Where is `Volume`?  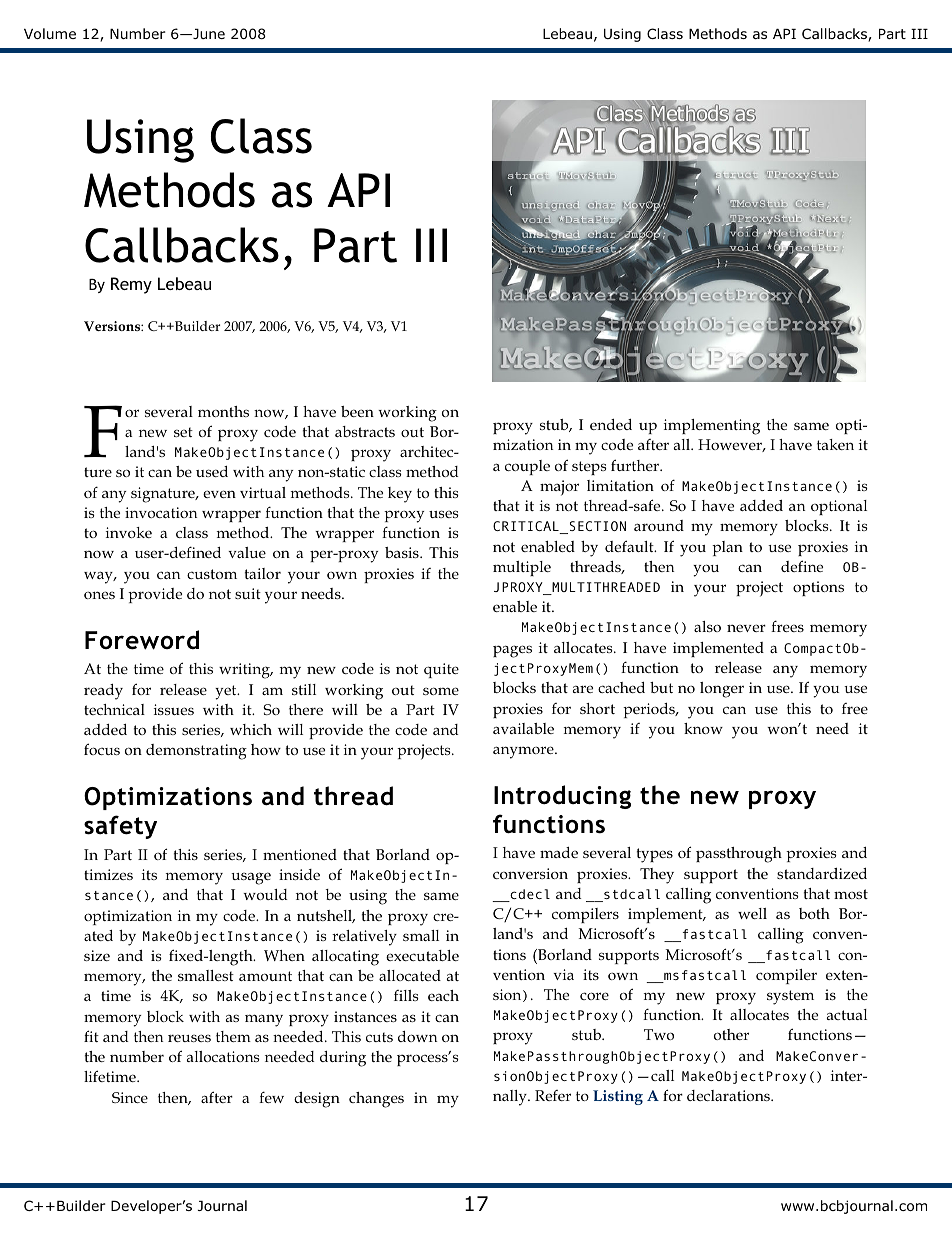 Volume is located at coordinates (50, 33).
